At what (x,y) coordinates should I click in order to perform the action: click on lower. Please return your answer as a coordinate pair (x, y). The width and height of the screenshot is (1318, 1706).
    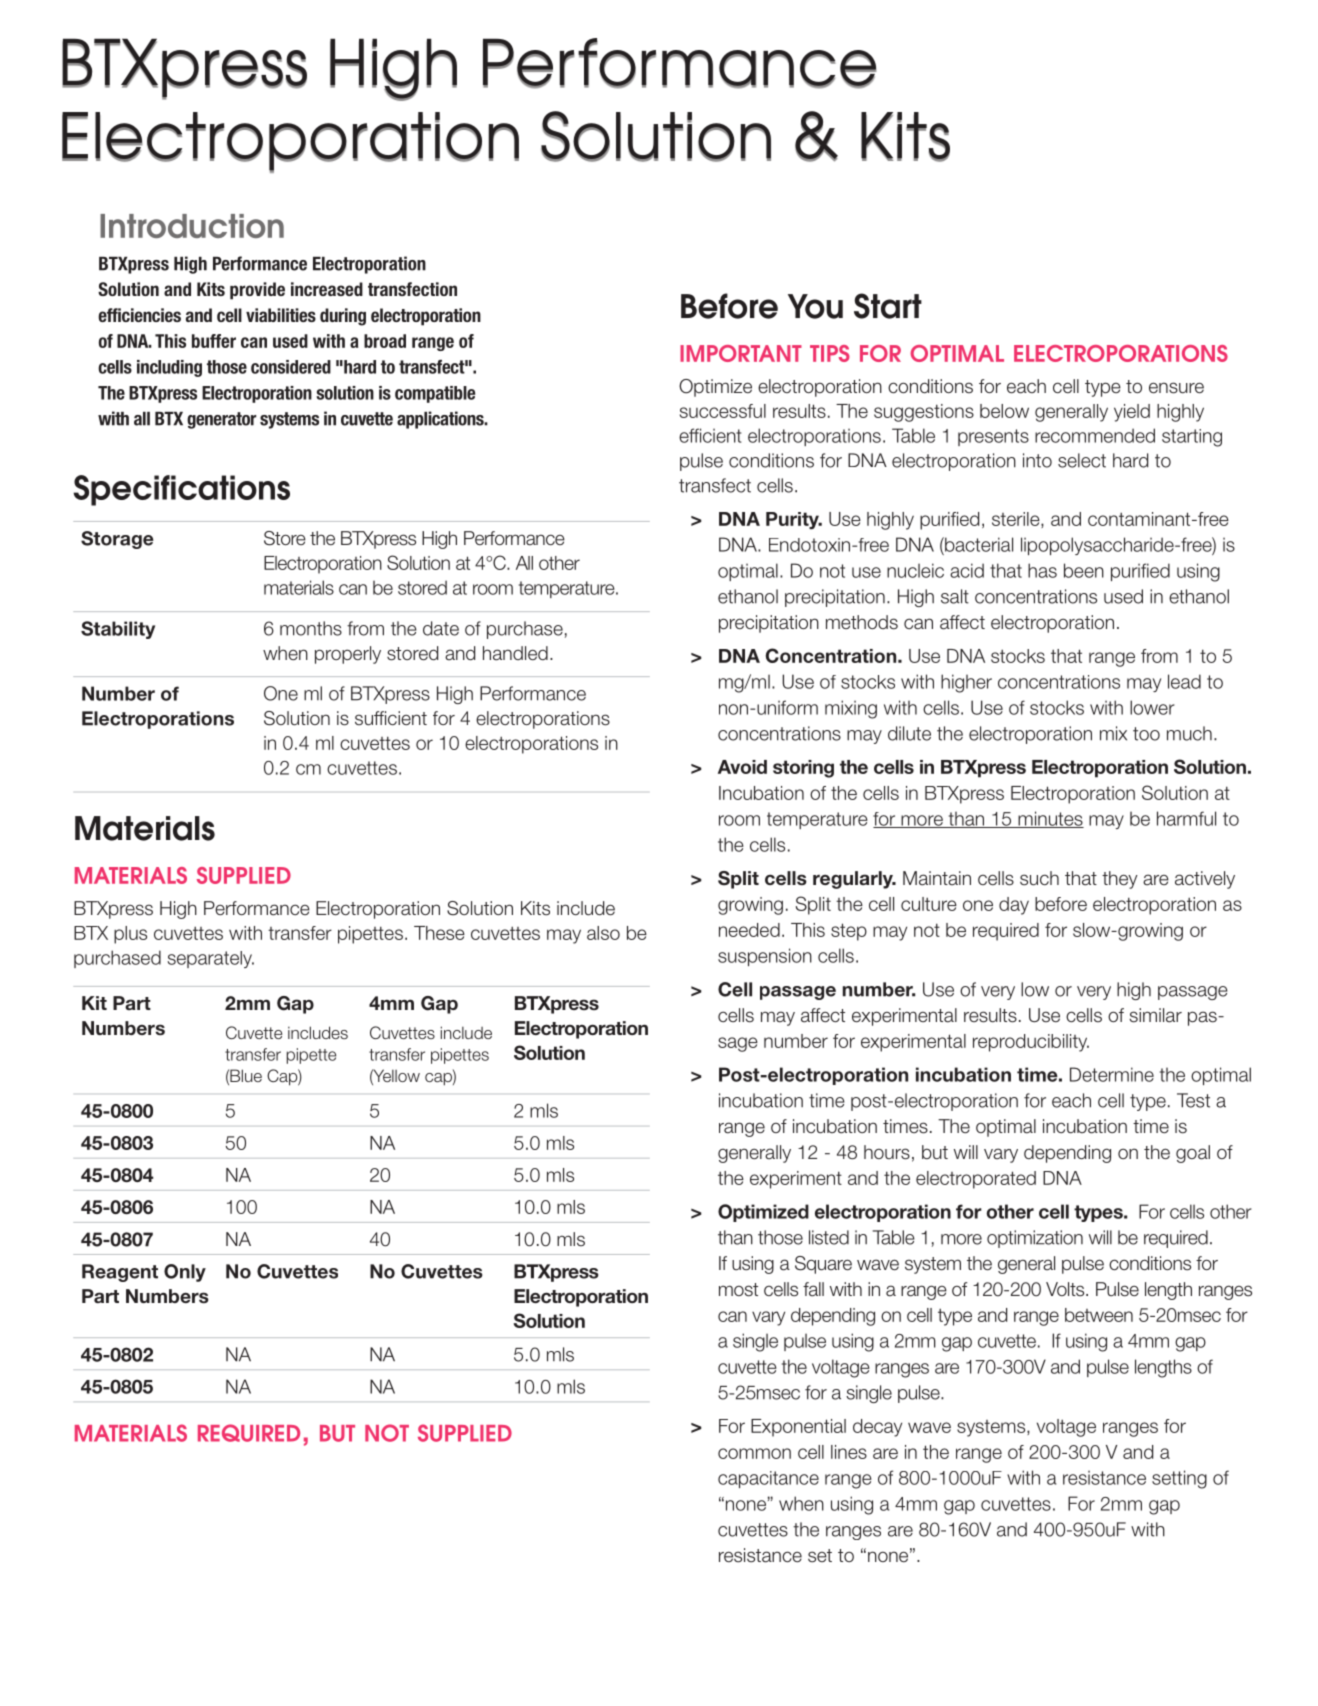
    Looking at the image, I should click on (1152, 707).
